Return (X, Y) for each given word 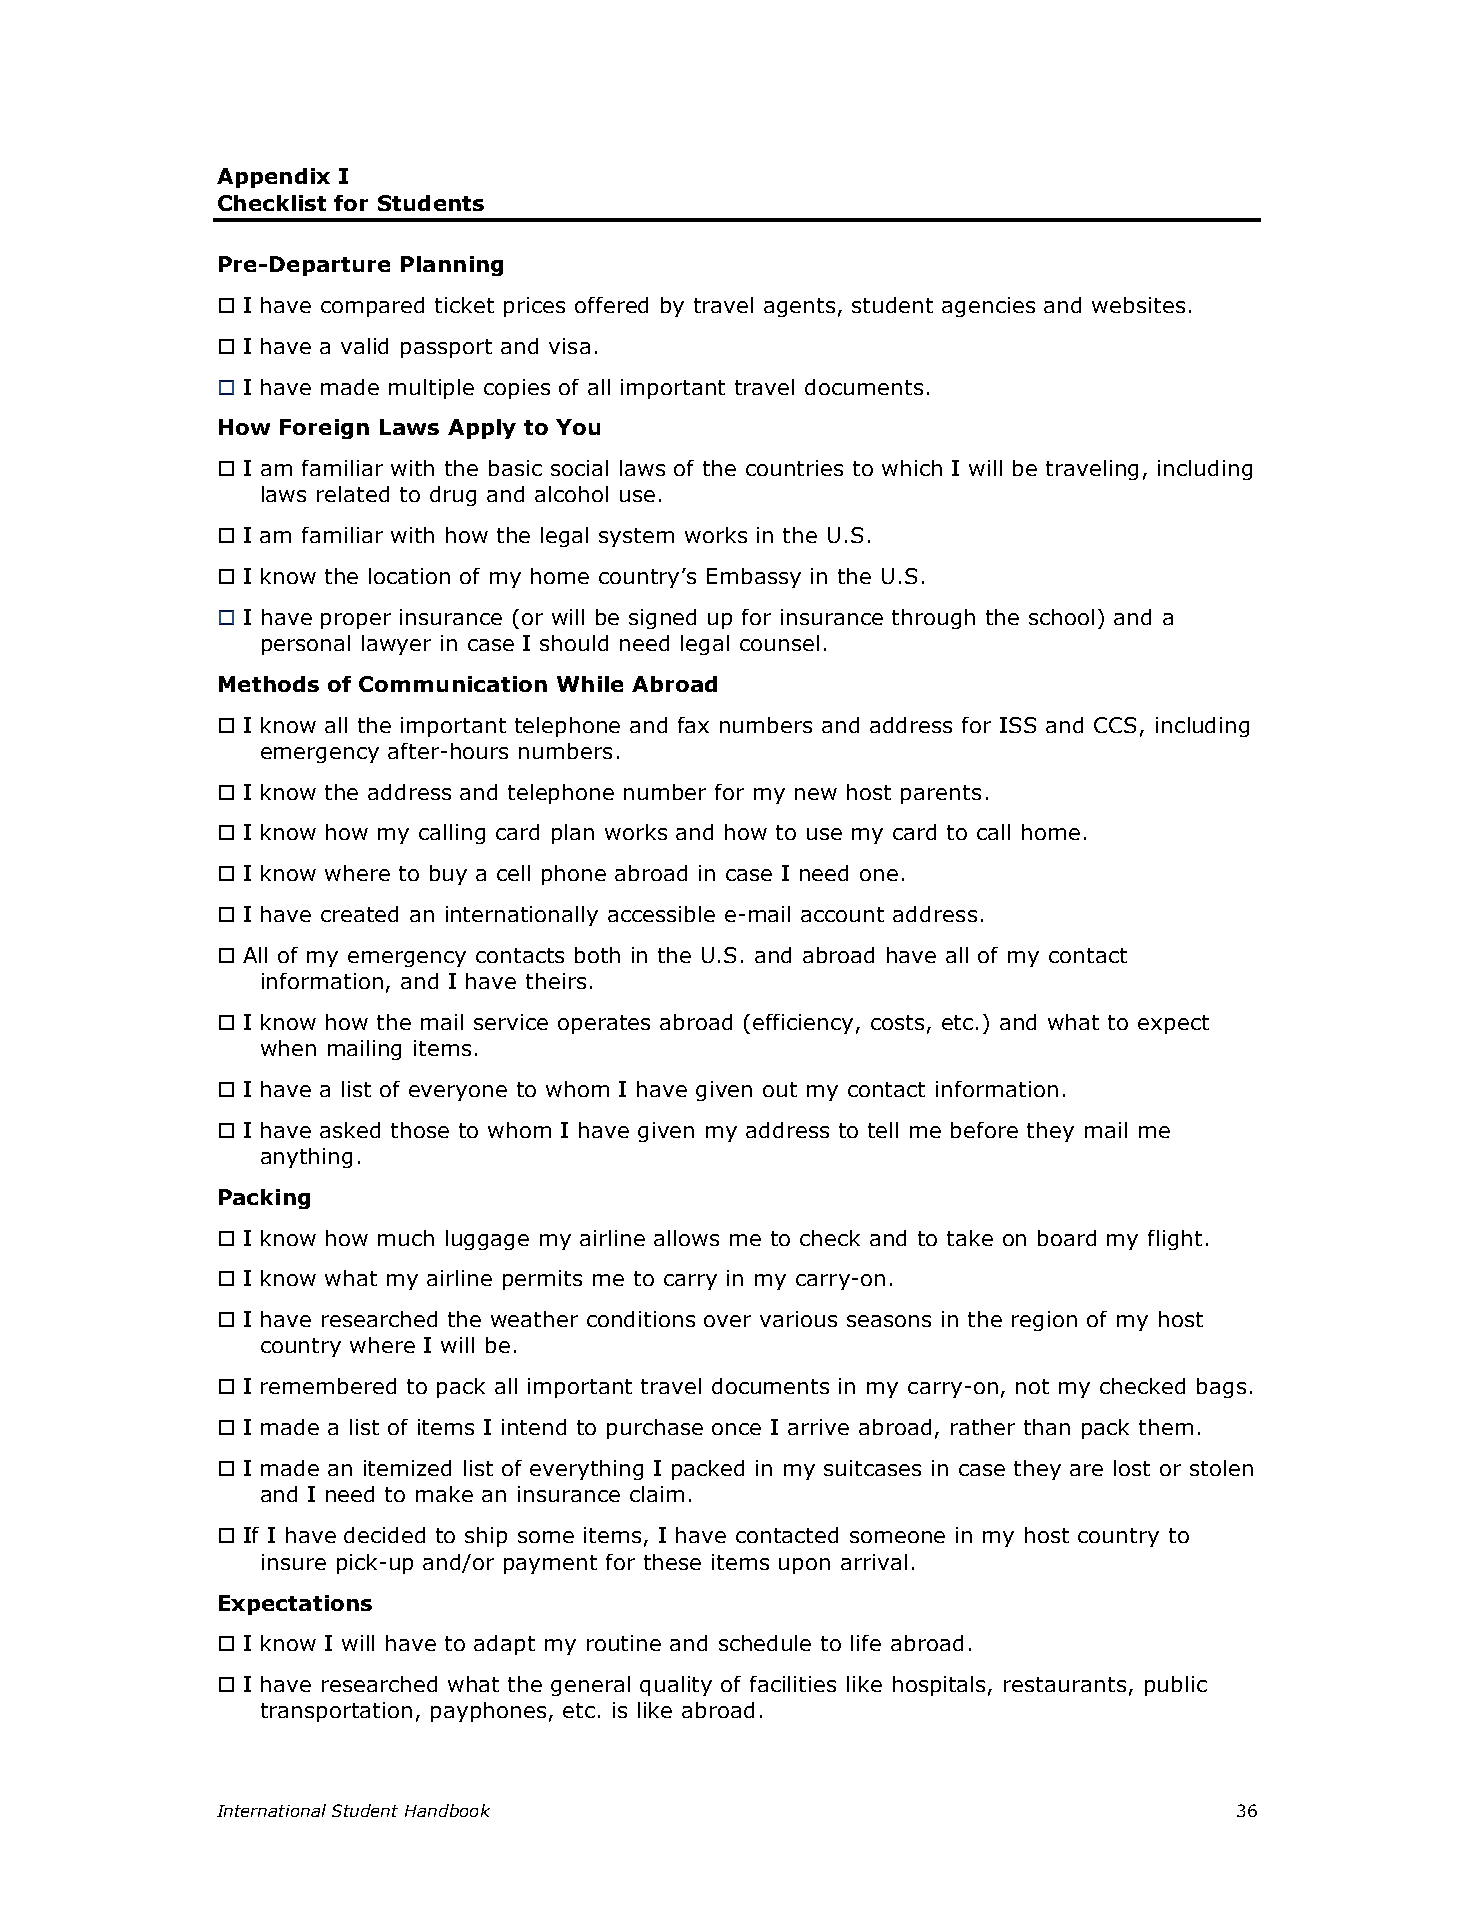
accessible (661, 914)
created (359, 914)
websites (1138, 305)
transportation (336, 1712)
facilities (793, 1684)
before (984, 1130)
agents (799, 307)
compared (372, 307)
